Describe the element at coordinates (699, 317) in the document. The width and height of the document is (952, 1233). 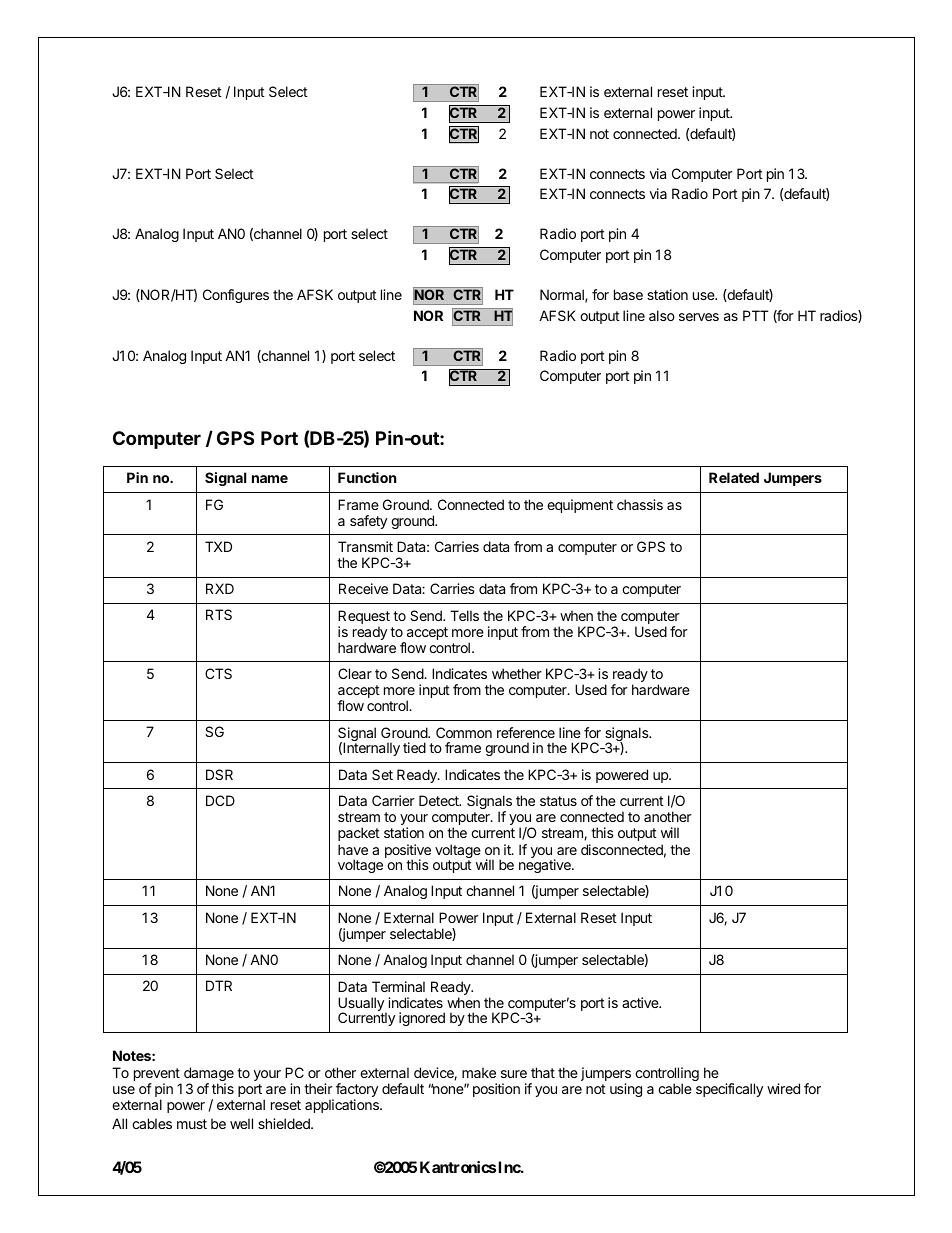
I see `serves` at that location.
